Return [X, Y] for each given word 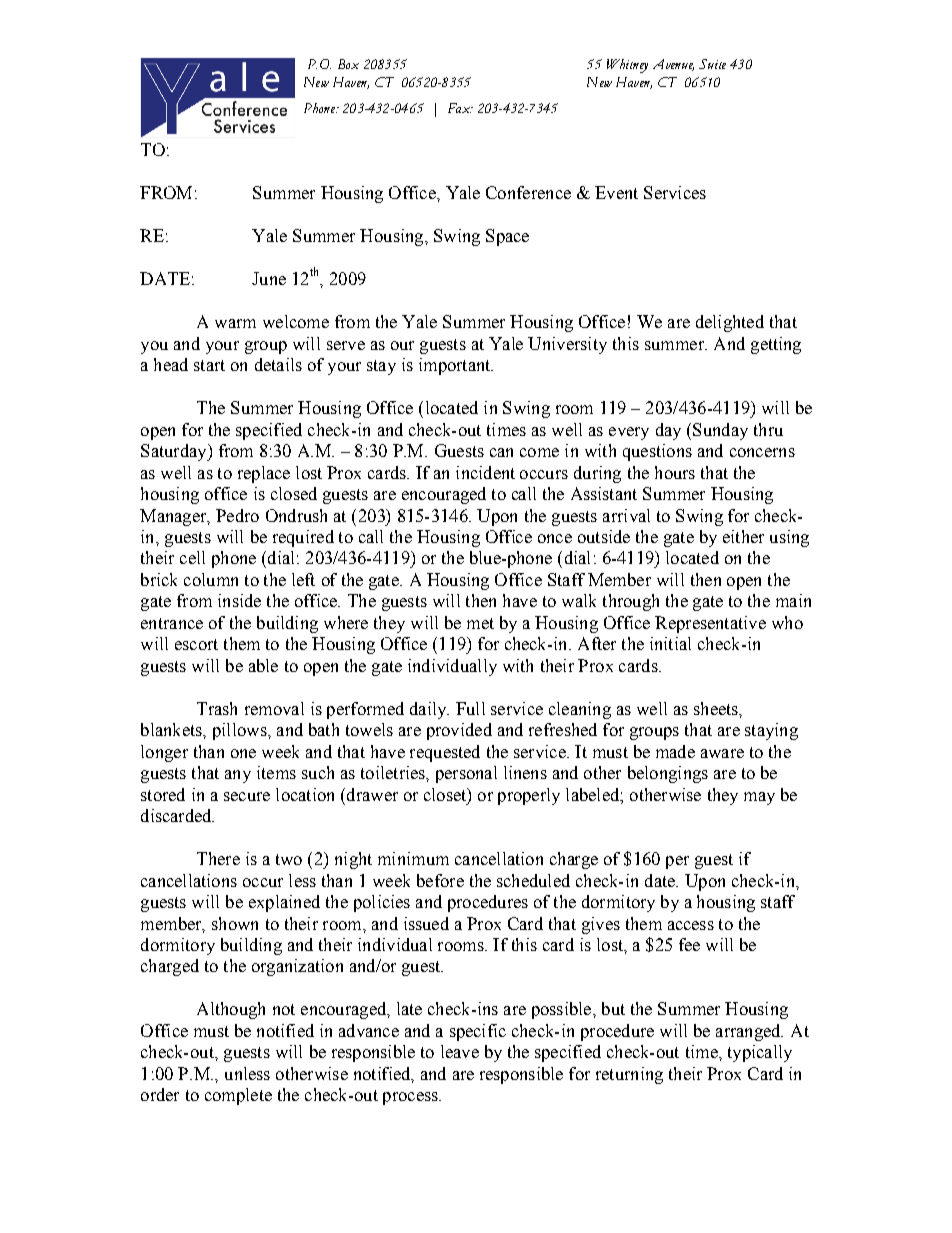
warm [235, 323]
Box [348, 64]
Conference [528, 192]
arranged [749, 1032]
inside [239, 600]
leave [460, 1051]
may [759, 798]
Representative [710, 624]
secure [247, 796]
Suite [712, 64]
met [480, 623]
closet [446, 795]
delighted [730, 323]
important [456, 366]
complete [238, 1096]
